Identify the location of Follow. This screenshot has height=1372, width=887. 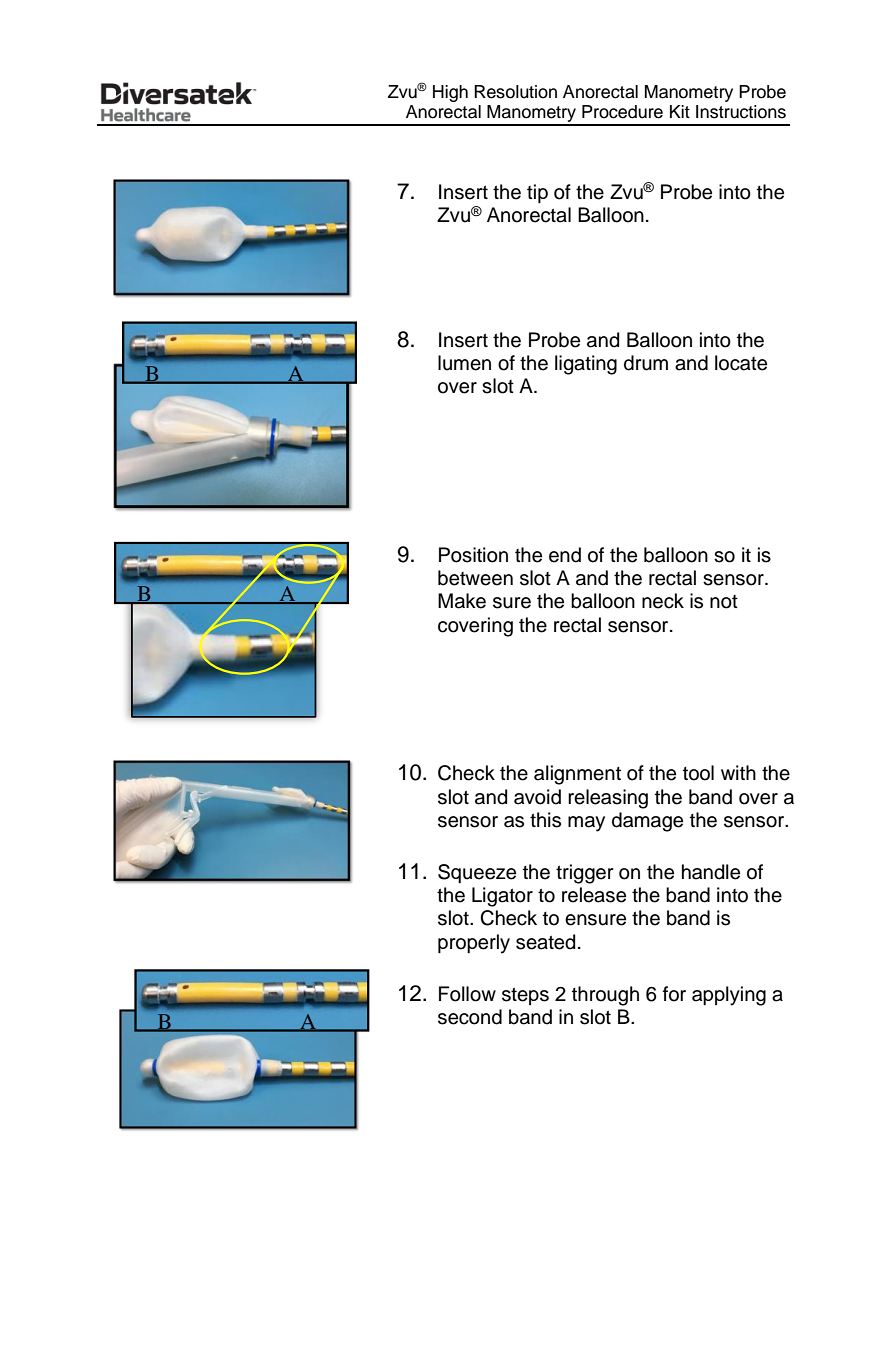
(467, 994).
